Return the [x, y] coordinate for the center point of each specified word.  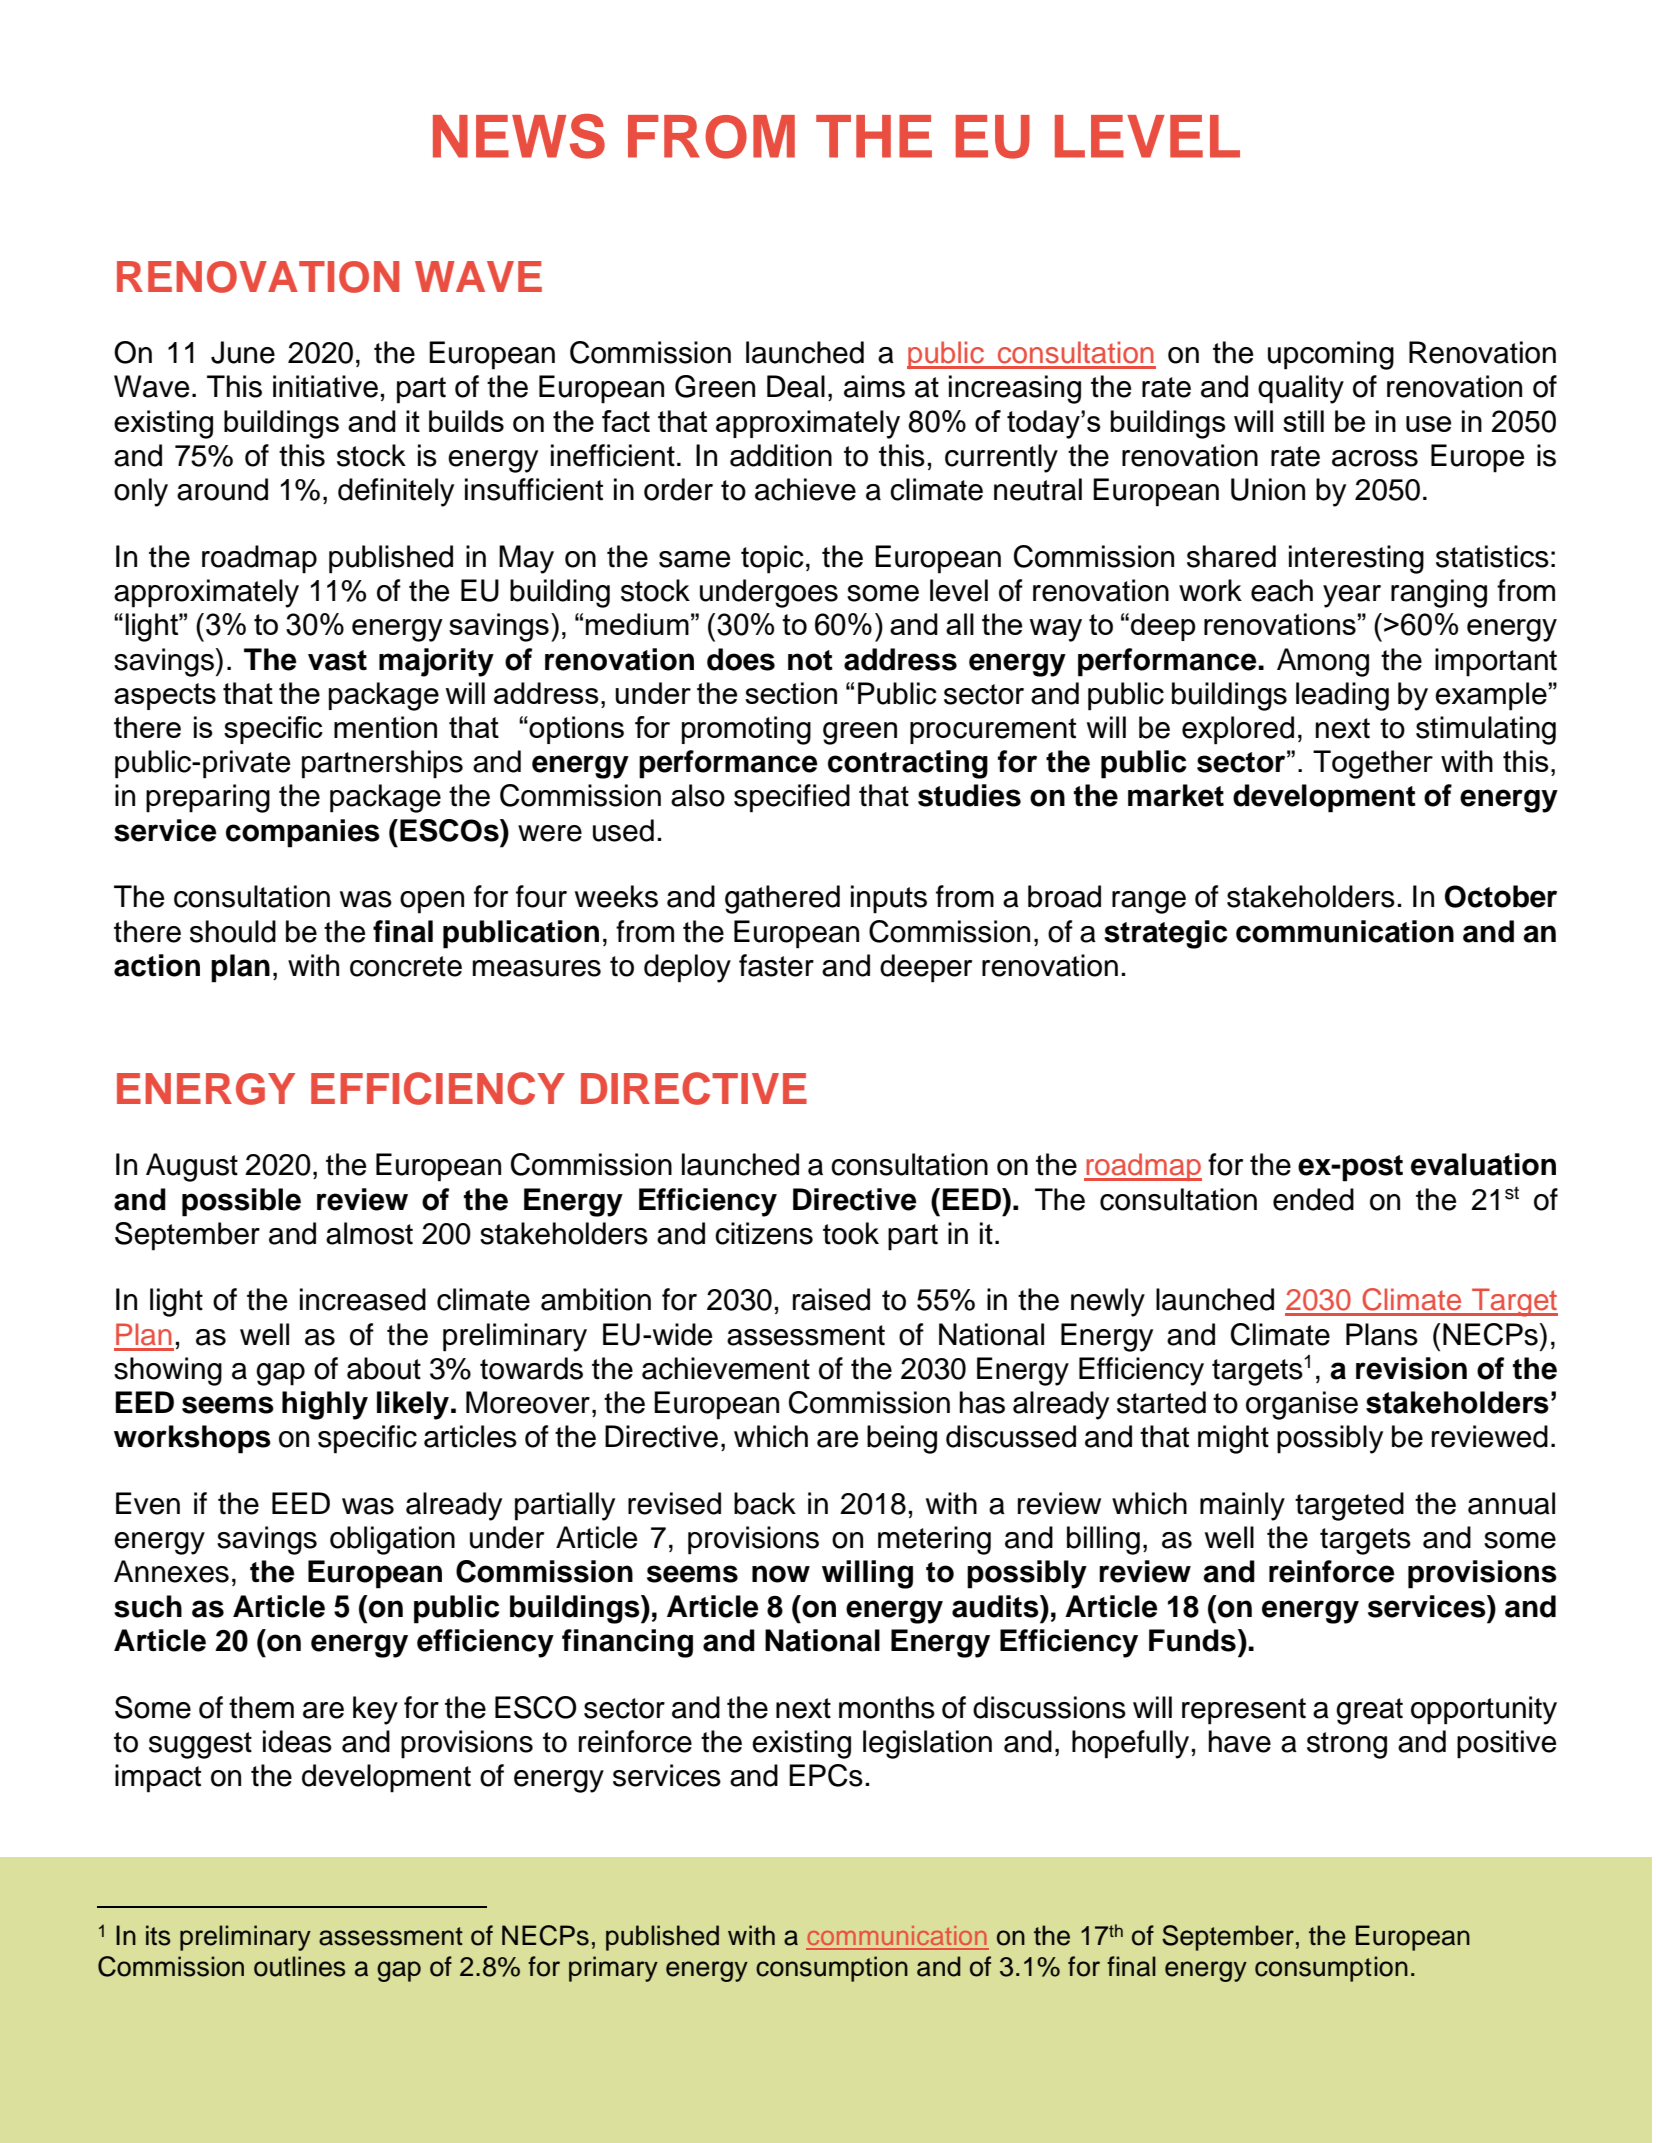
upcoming [1331, 355]
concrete [406, 966]
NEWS [519, 136]
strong [1347, 1745]
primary [613, 1969]
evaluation [1483, 1164]
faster [776, 965]
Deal [796, 386]
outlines [300, 1966]
